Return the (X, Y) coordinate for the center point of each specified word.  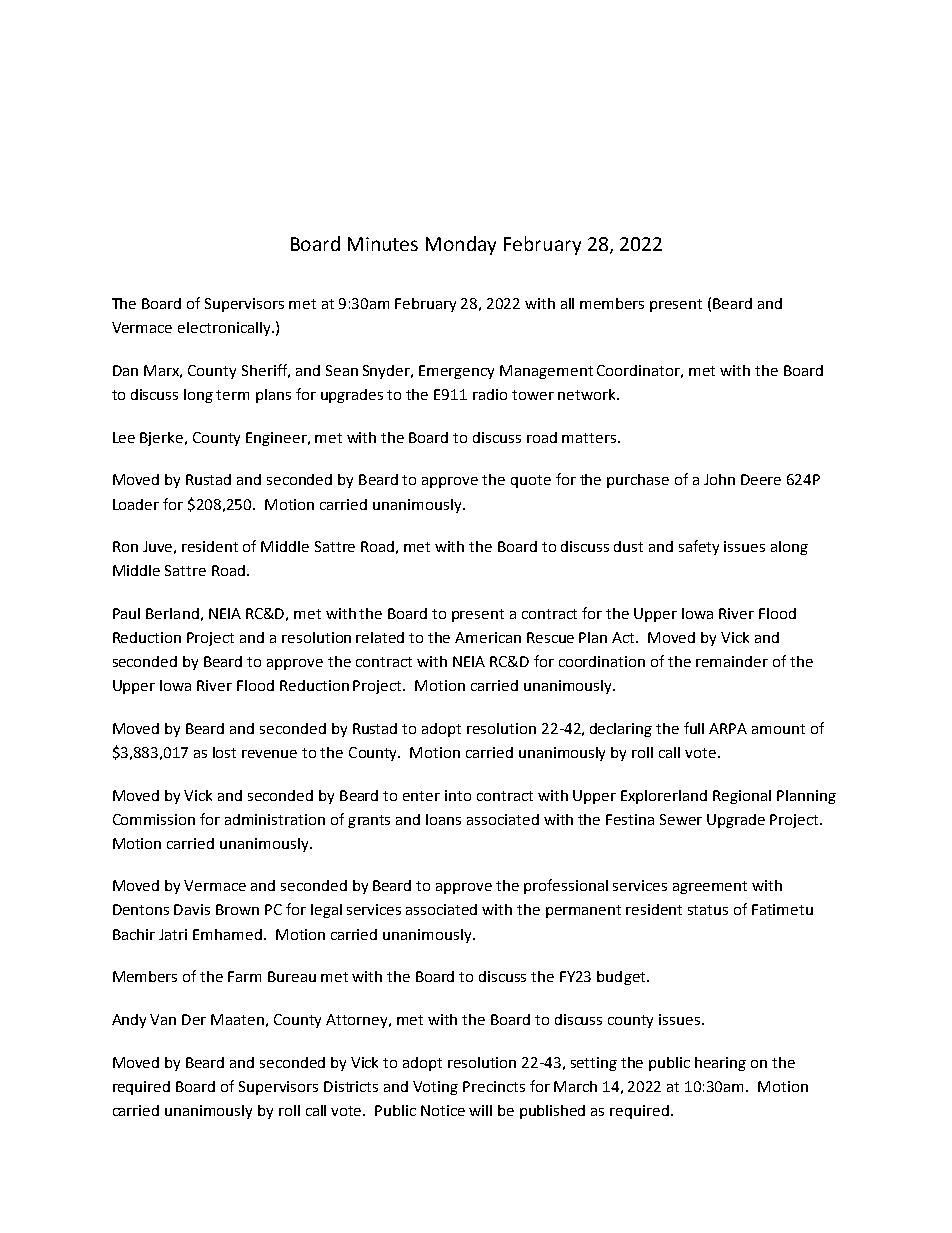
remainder (732, 661)
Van (163, 1019)
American (488, 637)
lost (224, 752)
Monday (461, 245)
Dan (125, 370)
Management (546, 372)
